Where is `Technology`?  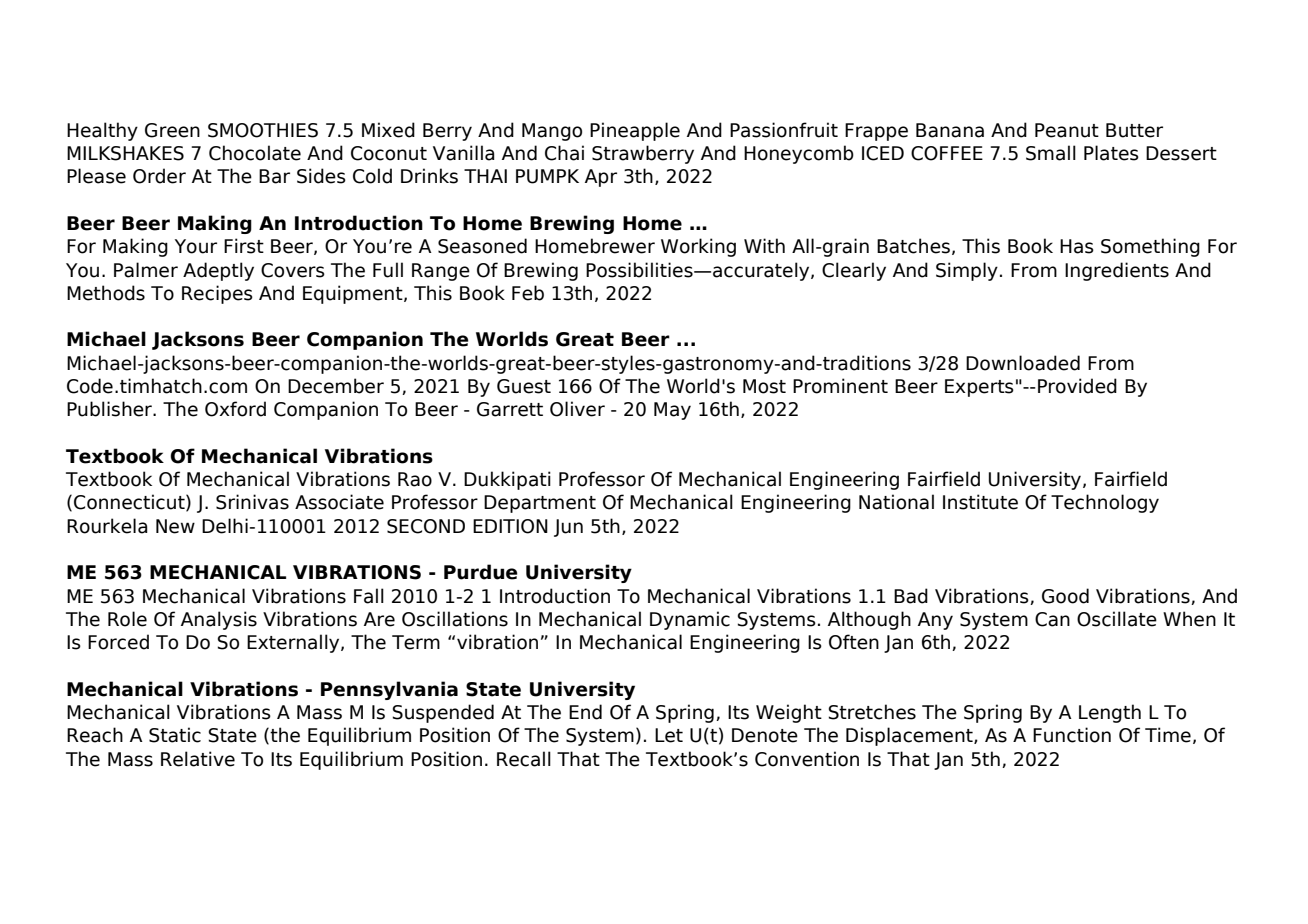 Technology is located at coordinates (1105, 503).
